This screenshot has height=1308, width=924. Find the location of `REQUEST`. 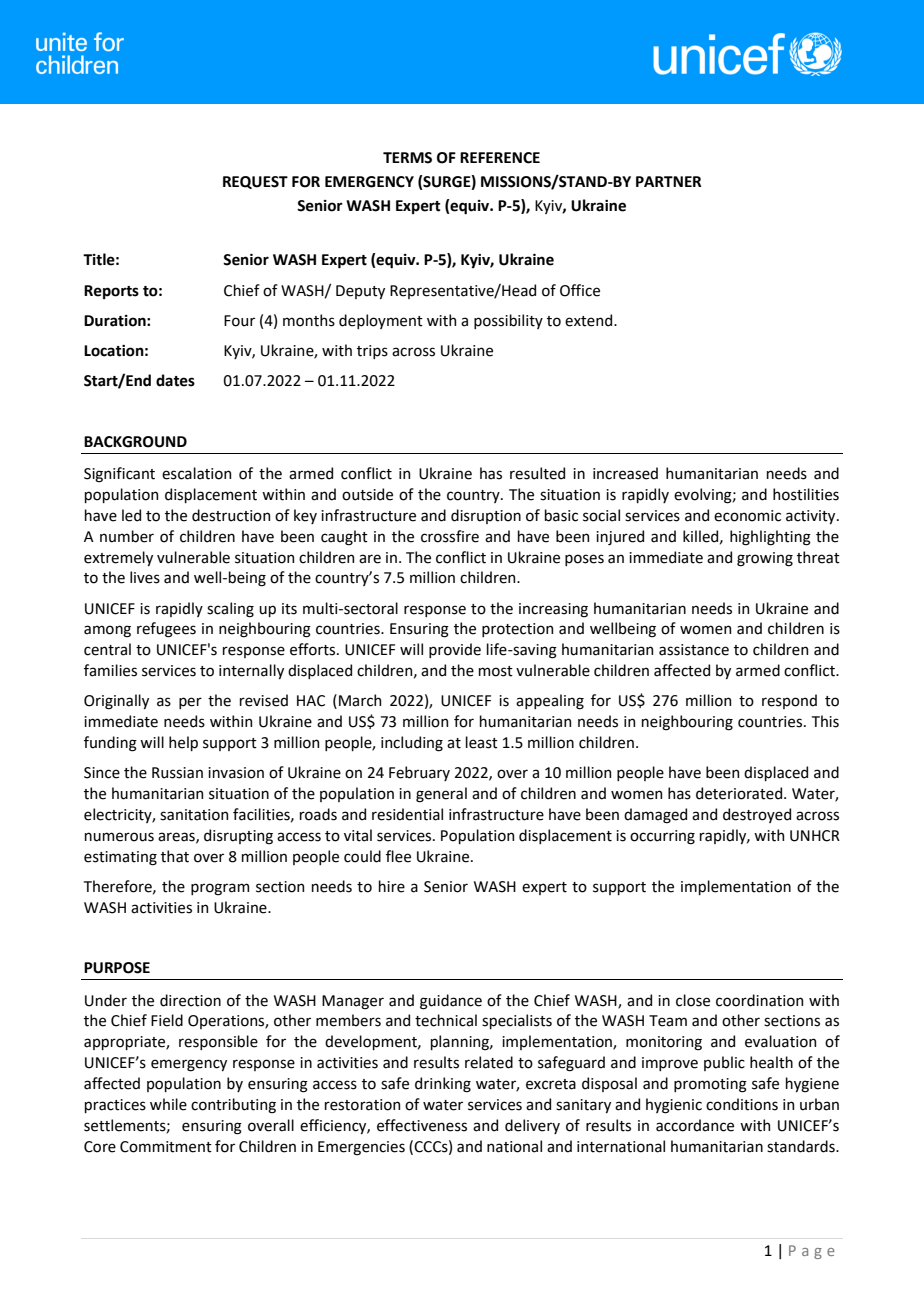

REQUEST is located at coordinates (255, 182).
